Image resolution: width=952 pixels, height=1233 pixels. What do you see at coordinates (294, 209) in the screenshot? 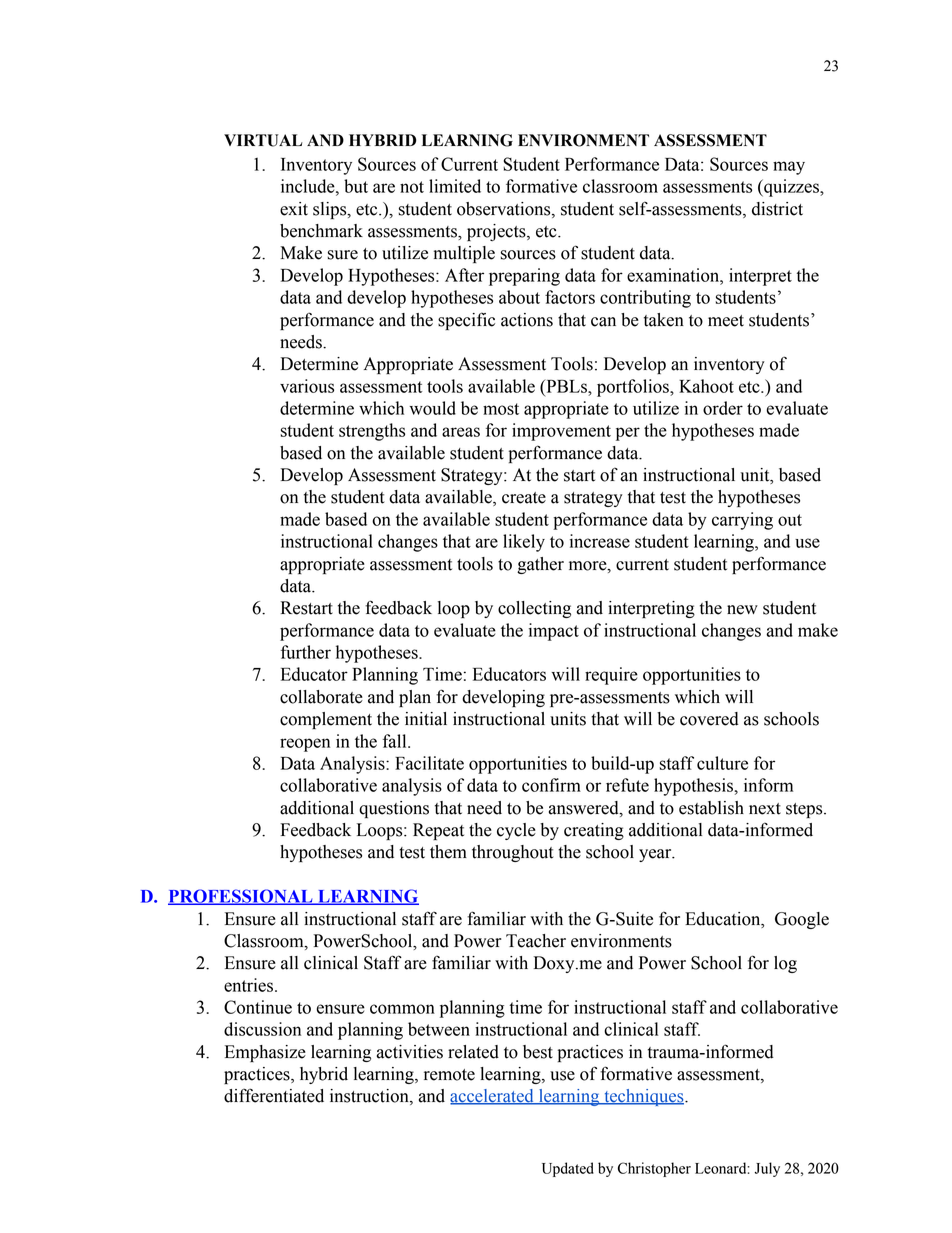
I see `exit` at bounding box center [294, 209].
